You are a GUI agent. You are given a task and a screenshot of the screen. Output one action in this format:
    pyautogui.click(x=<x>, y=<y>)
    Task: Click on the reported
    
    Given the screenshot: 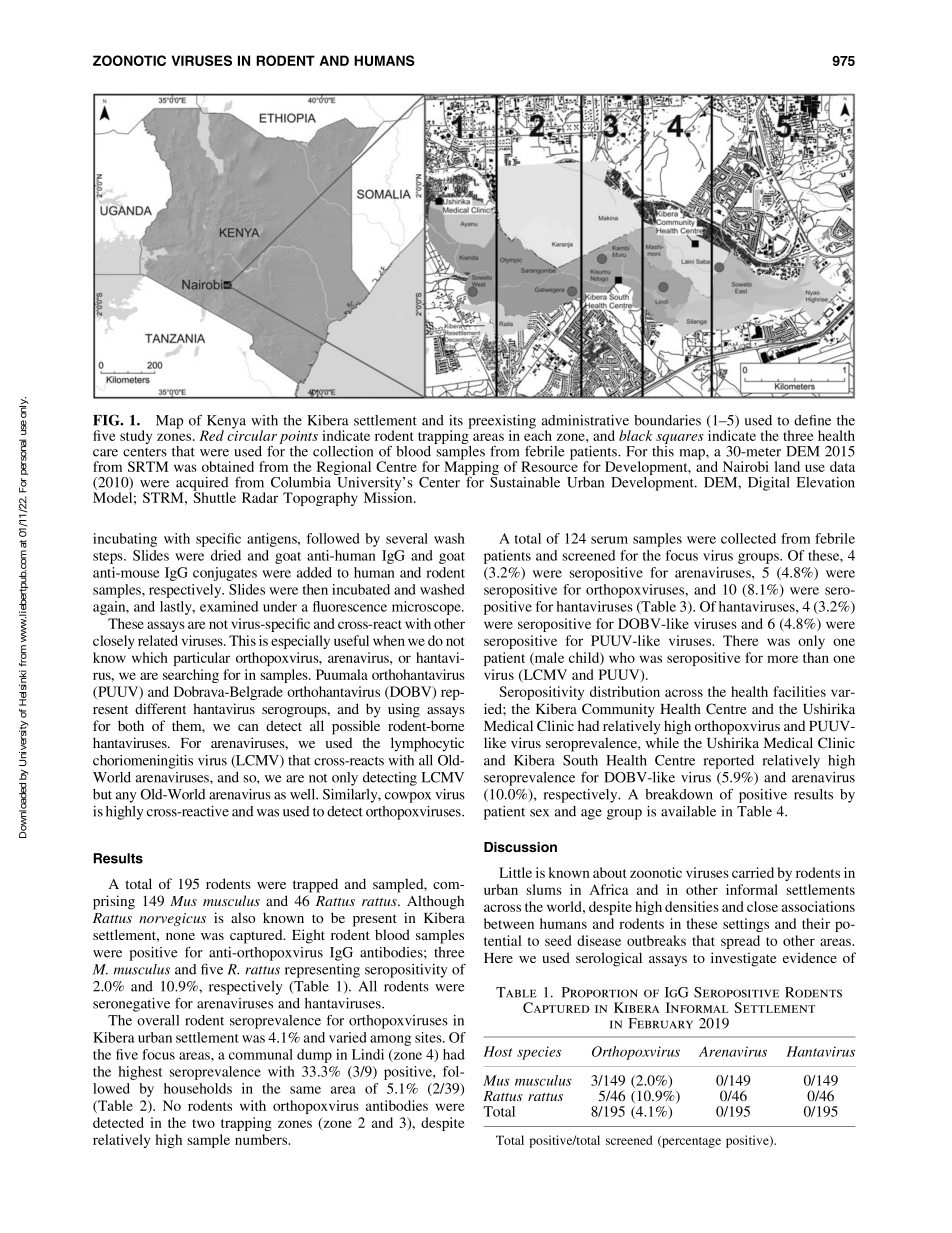 What is the action you would take?
    pyautogui.click(x=729, y=762)
